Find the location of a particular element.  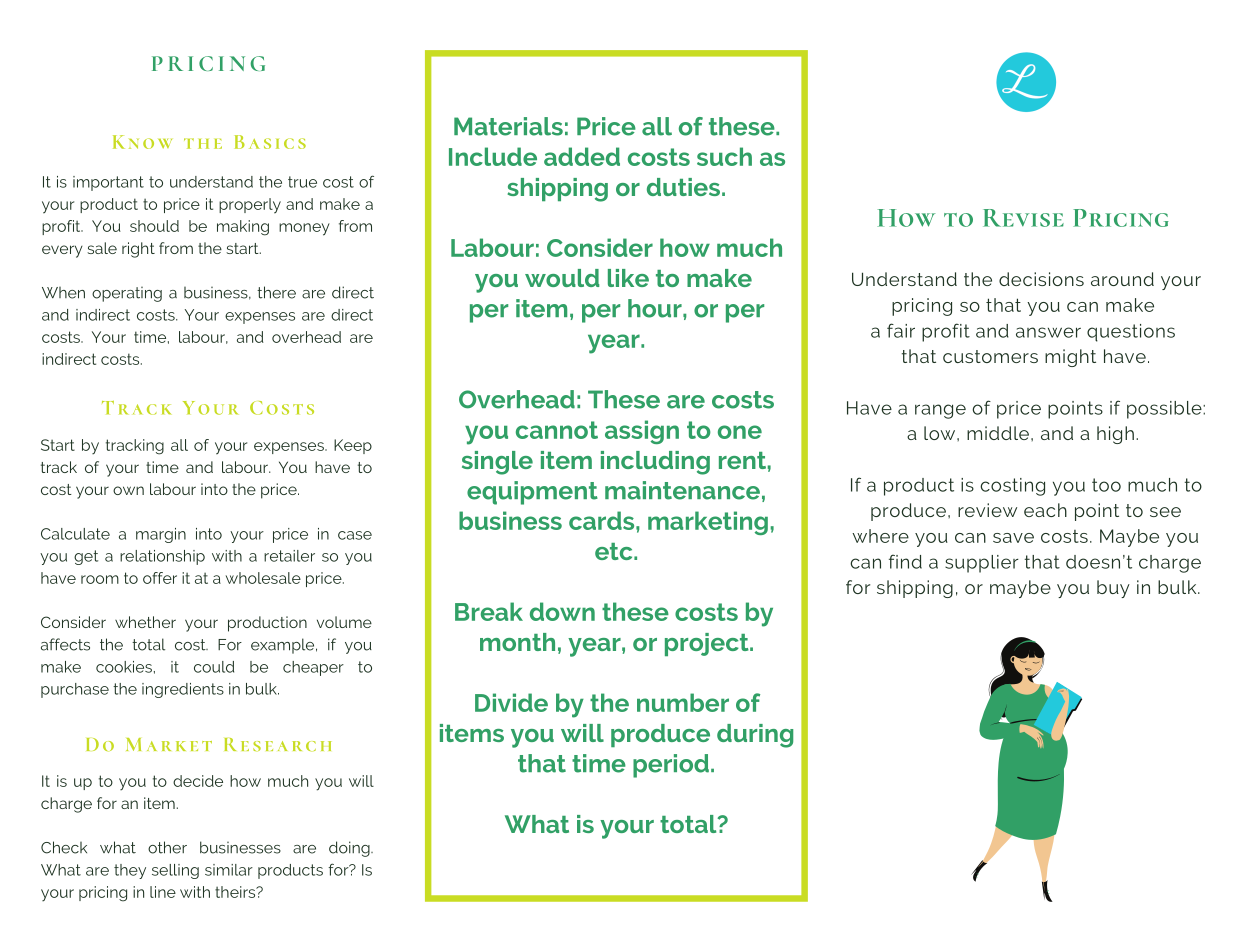

selling is located at coordinates (175, 871).
